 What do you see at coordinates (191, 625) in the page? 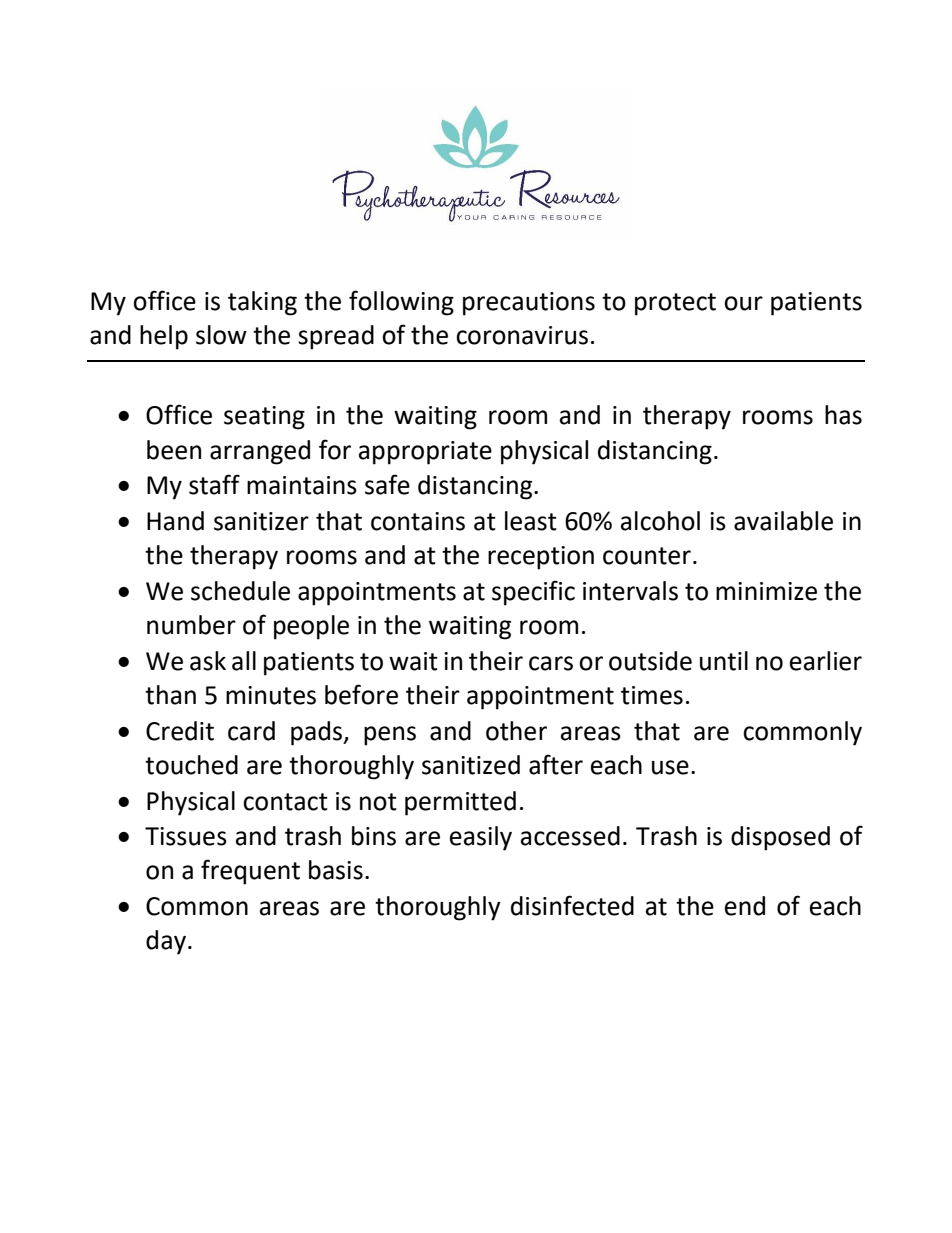
I see `number` at bounding box center [191, 625].
